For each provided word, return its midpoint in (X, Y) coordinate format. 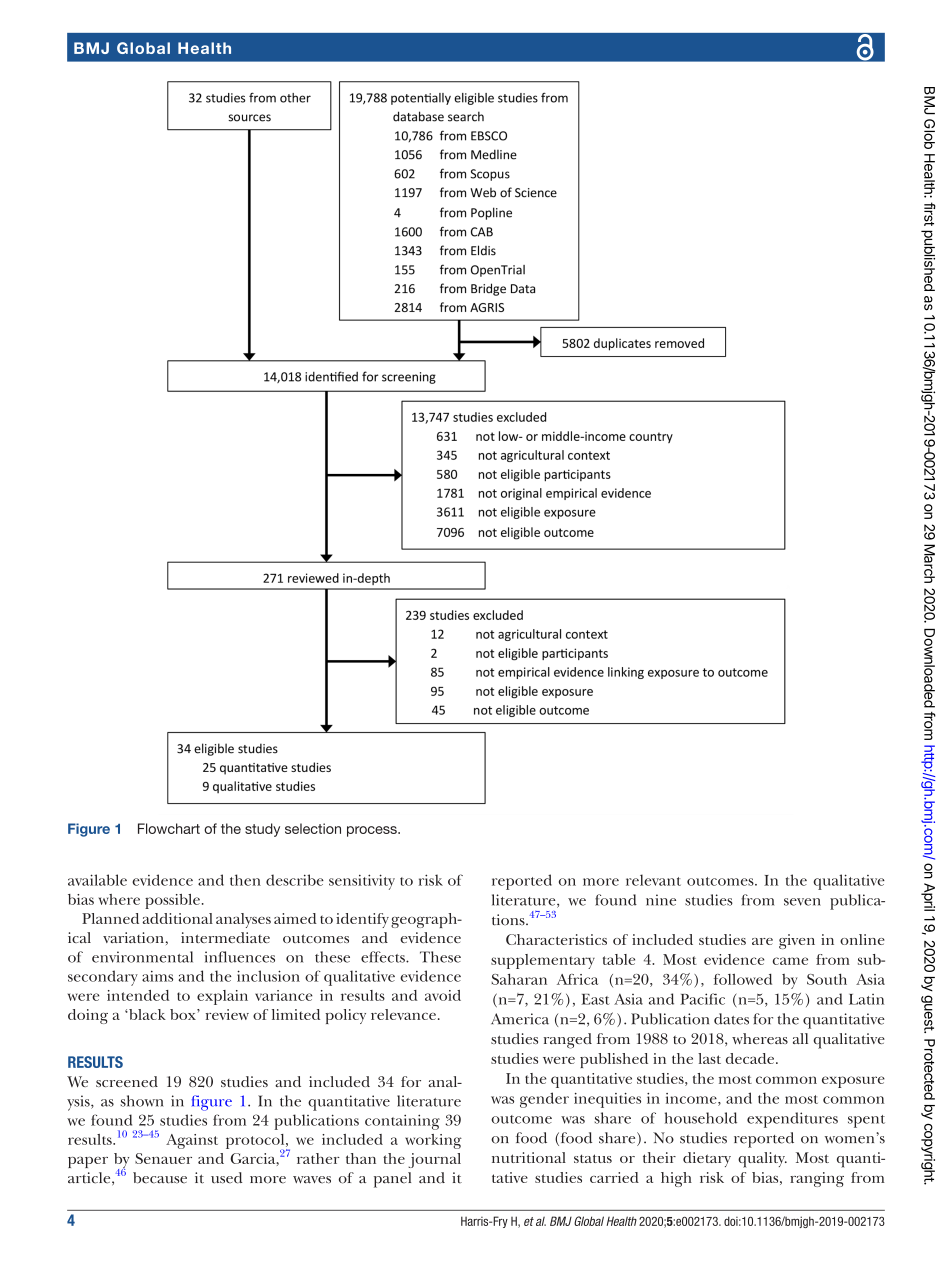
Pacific (702, 999)
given (797, 941)
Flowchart (169, 828)
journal (434, 1160)
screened (127, 1081)
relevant (653, 880)
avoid (443, 995)
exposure (853, 1082)
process (373, 831)
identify (362, 920)
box (184, 1014)
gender (544, 1100)
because (160, 1178)
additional (177, 918)
